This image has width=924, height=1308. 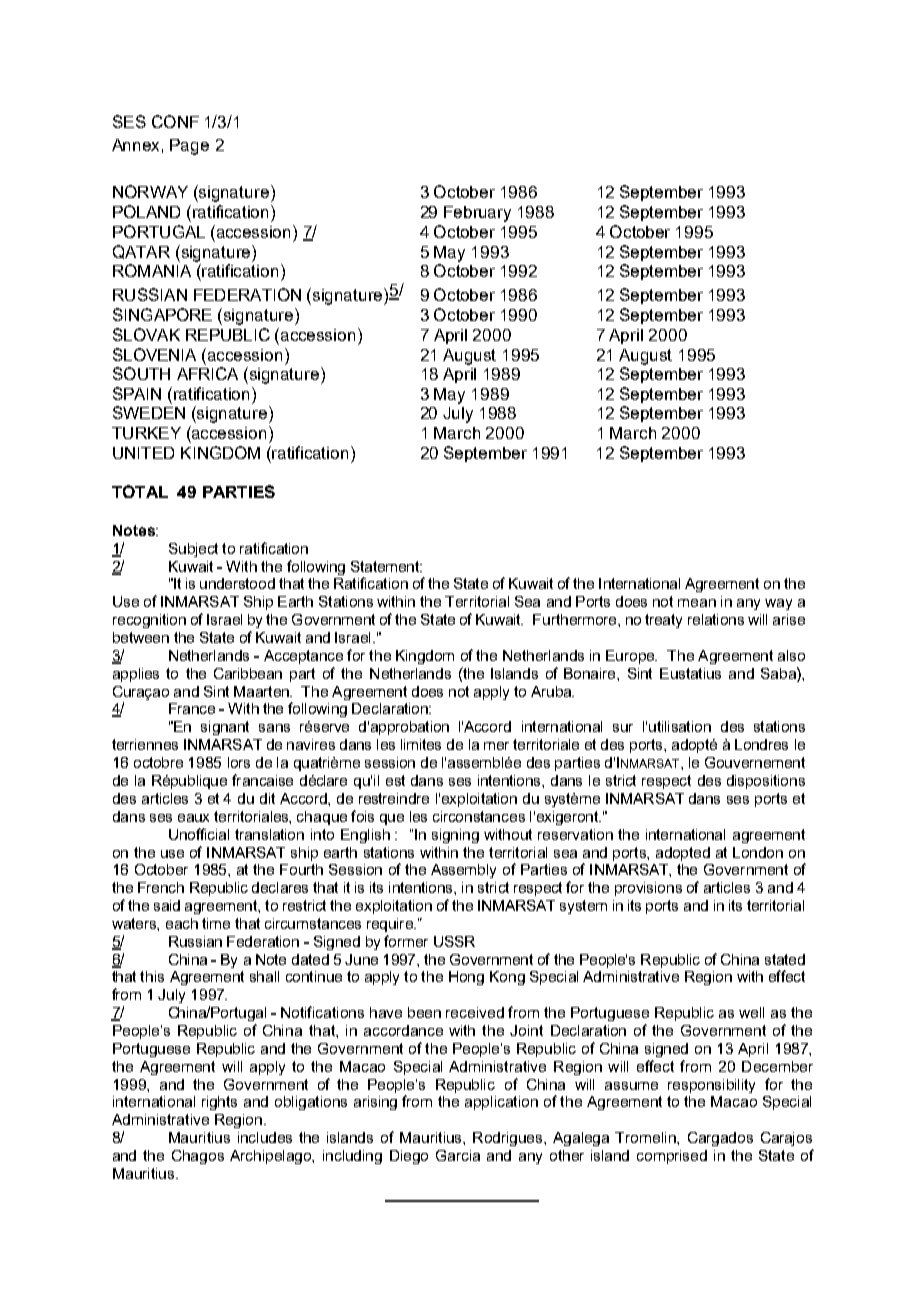 I want to click on mean, so click(x=697, y=603).
